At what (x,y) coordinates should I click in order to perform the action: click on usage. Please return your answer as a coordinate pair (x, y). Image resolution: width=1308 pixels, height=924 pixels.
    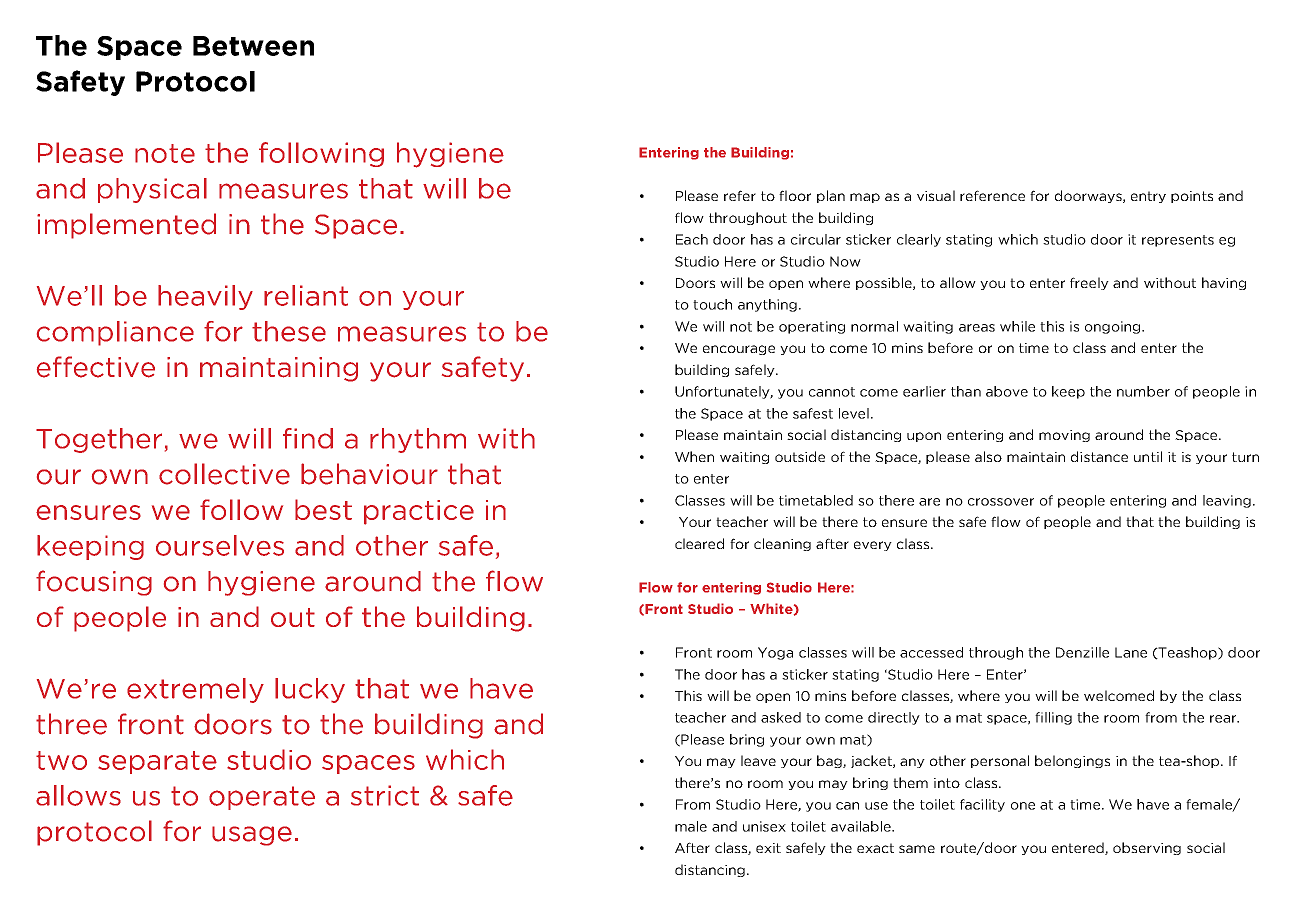
    Looking at the image, I should click on (252, 836).
